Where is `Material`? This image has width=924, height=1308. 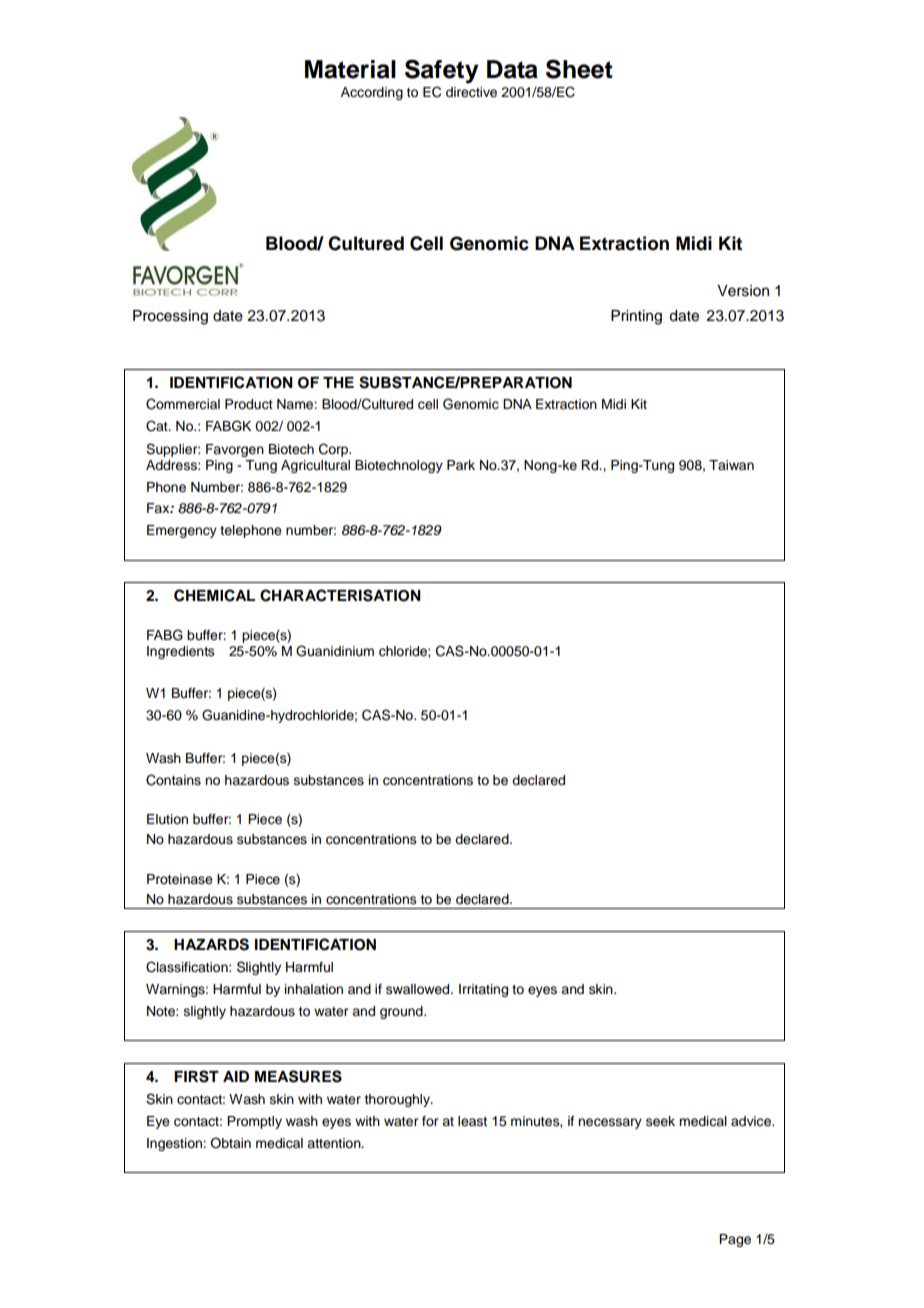 Material is located at coordinates (350, 69).
